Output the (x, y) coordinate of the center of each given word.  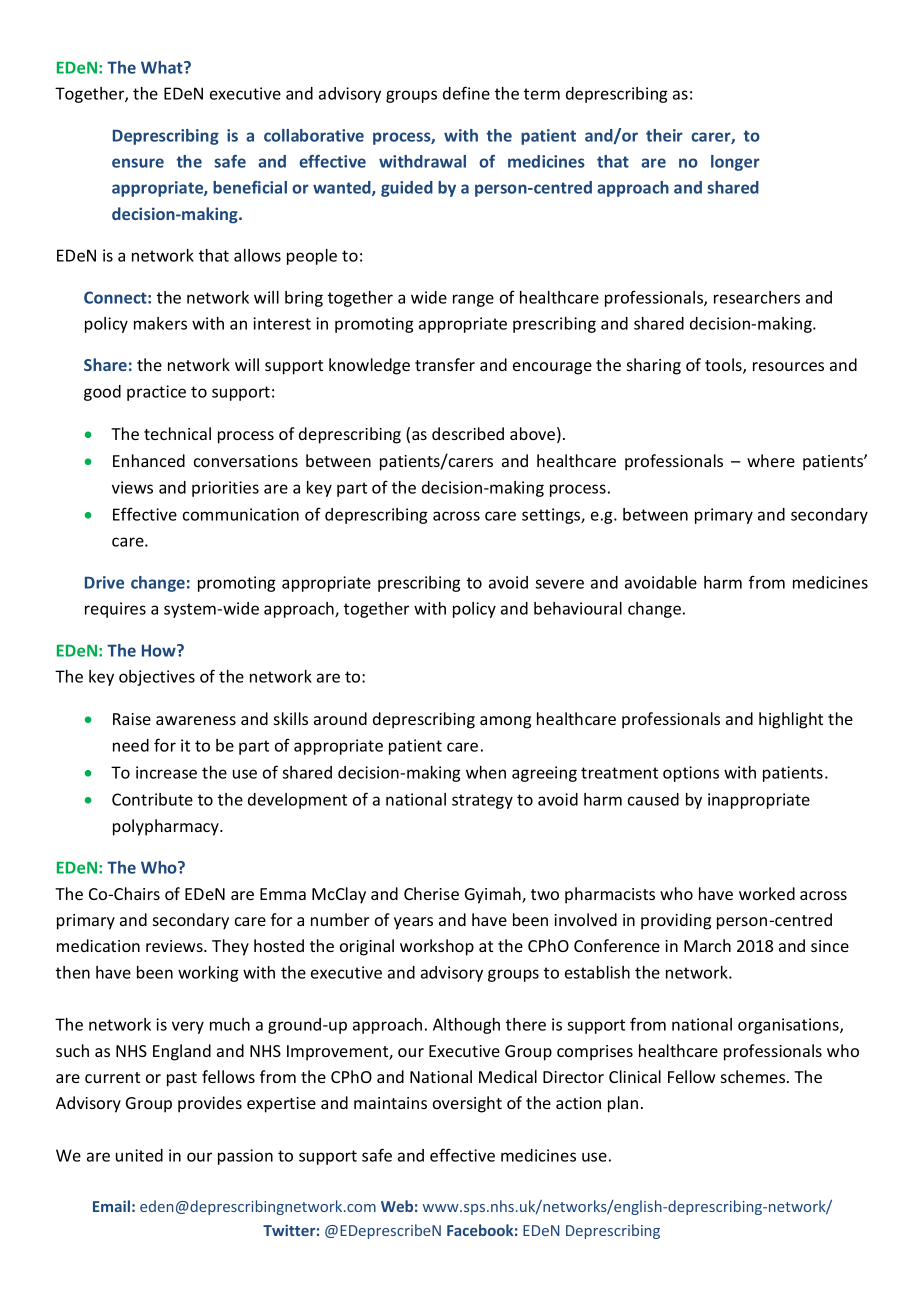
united (139, 1155)
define (466, 93)
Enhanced (149, 460)
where (771, 460)
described (468, 433)
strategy (482, 801)
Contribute (152, 799)
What (163, 67)
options (691, 774)
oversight (467, 1104)
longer (735, 163)
